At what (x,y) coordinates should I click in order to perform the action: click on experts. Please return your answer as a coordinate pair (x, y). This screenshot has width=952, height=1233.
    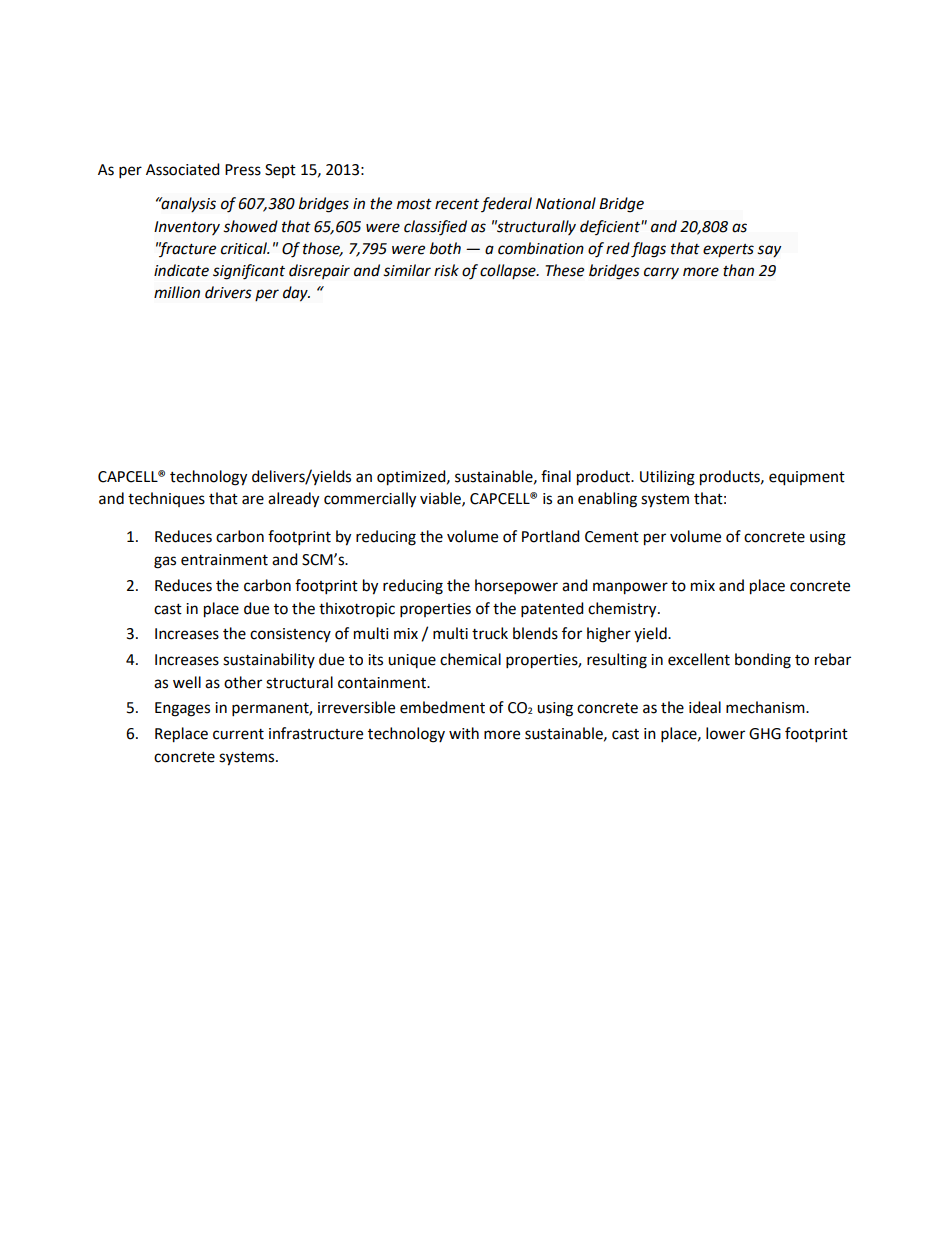
    Looking at the image, I should click on (728, 250).
